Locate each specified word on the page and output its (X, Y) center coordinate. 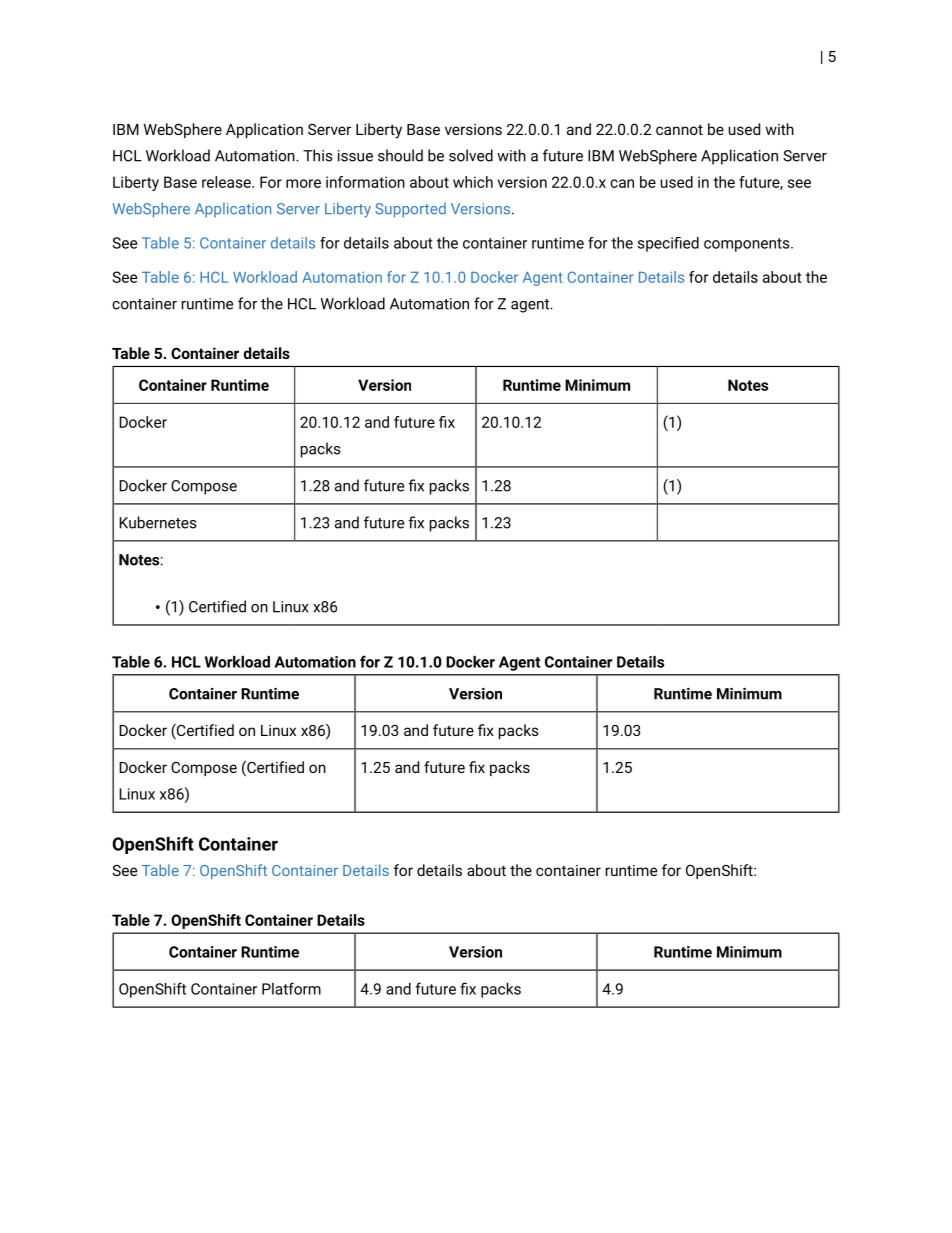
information (365, 182)
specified (668, 244)
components (748, 245)
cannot (679, 129)
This (317, 155)
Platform (291, 988)
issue (355, 156)
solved (471, 155)
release (227, 182)
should (400, 155)
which (473, 182)
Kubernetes (157, 522)
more (303, 183)
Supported (410, 210)
